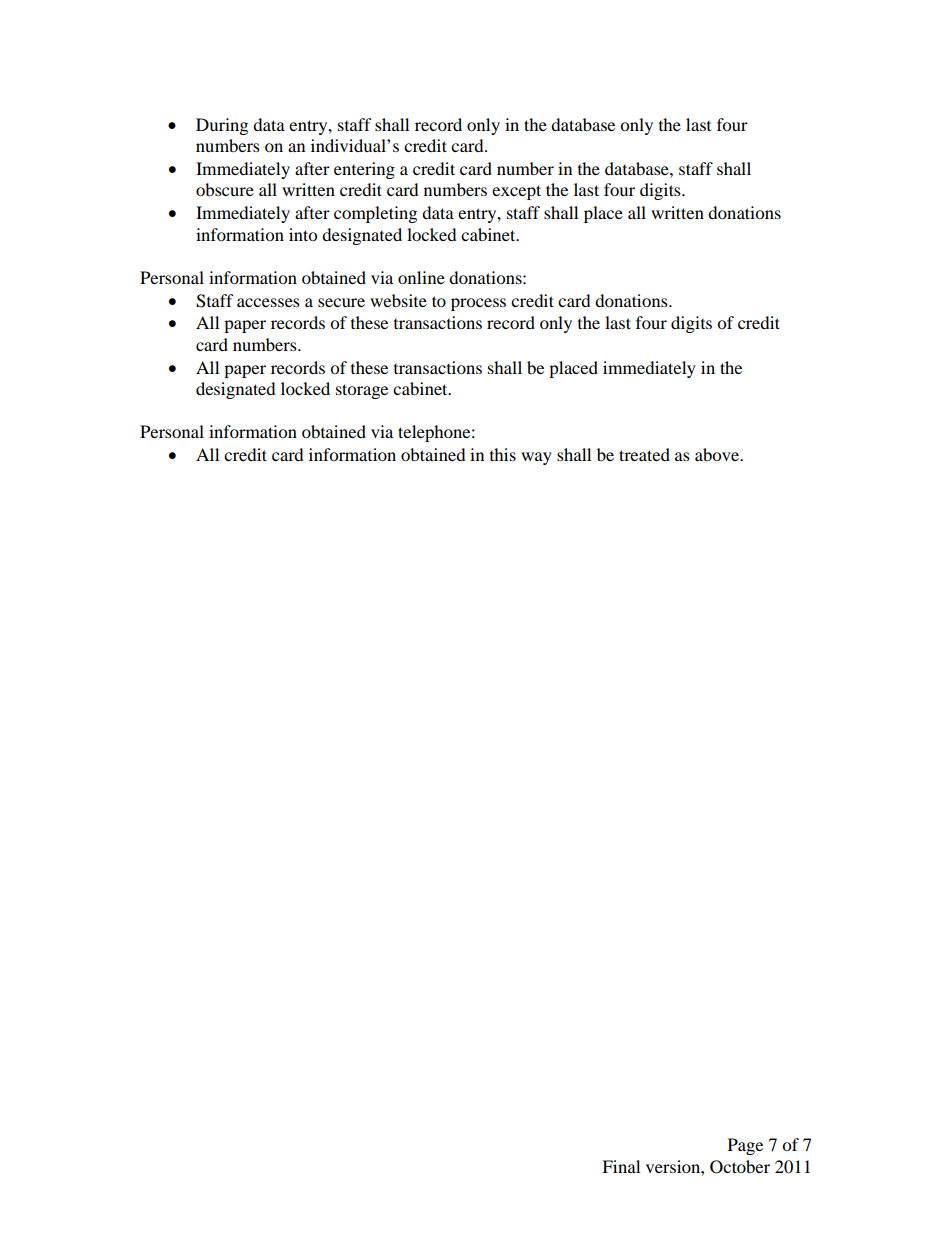  Describe the element at coordinates (740, 1167) in the image. I see `October` at that location.
